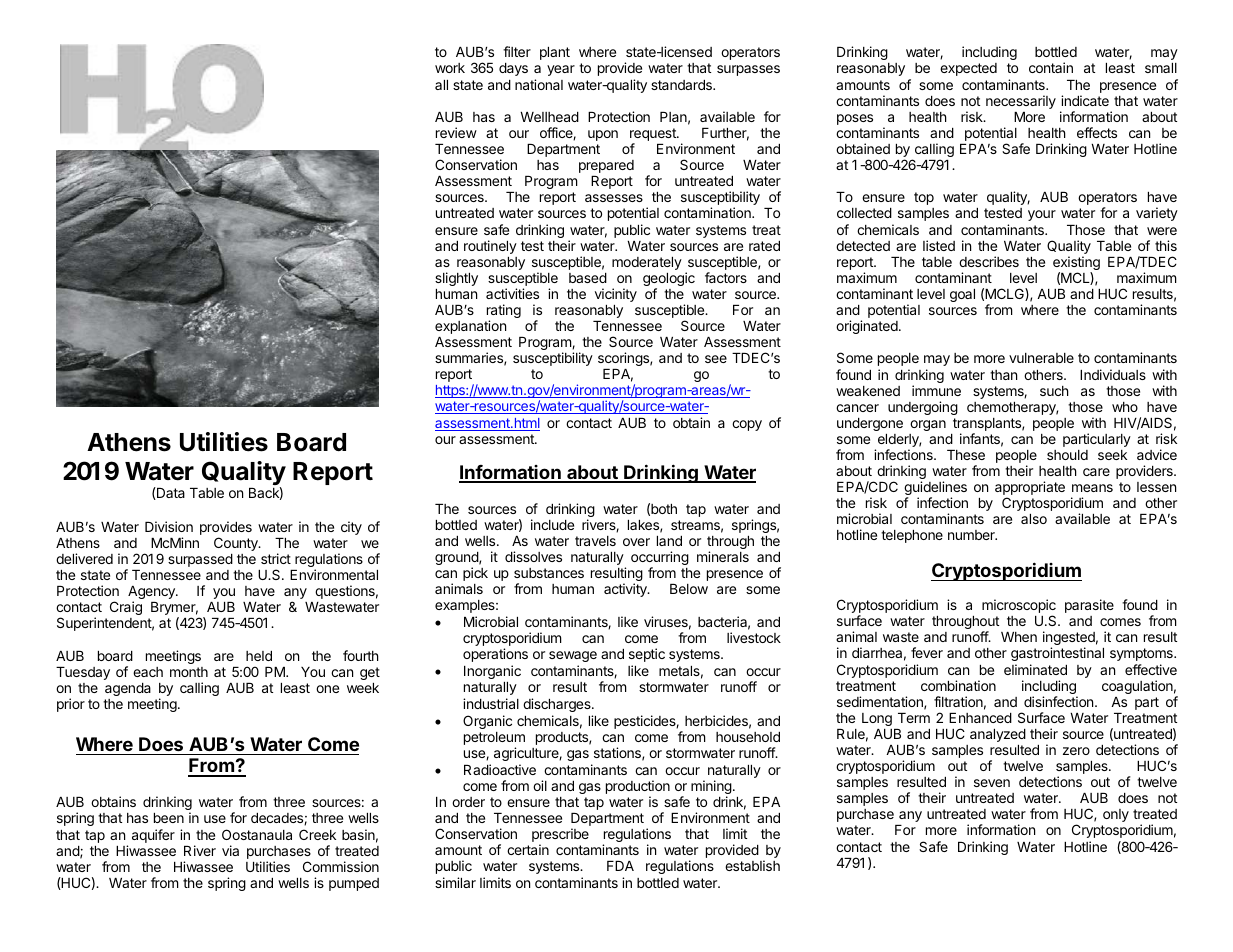 The image size is (1233, 952). What do you see at coordinates (450, 68) in the screenshot?
I see `work` at bounding box center [450, 68].
